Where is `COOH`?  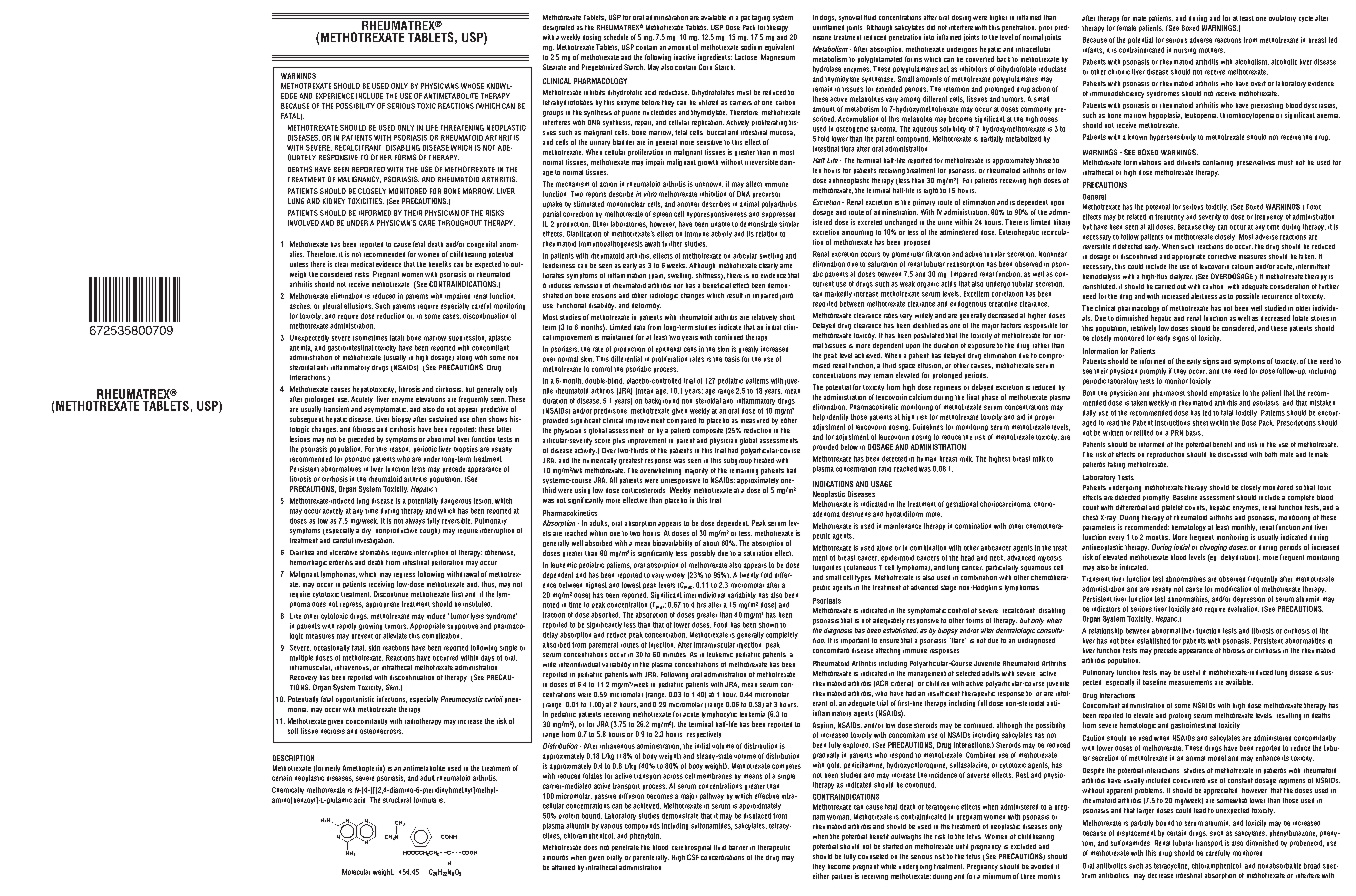 COOH is located at coordinates (468, 853).
